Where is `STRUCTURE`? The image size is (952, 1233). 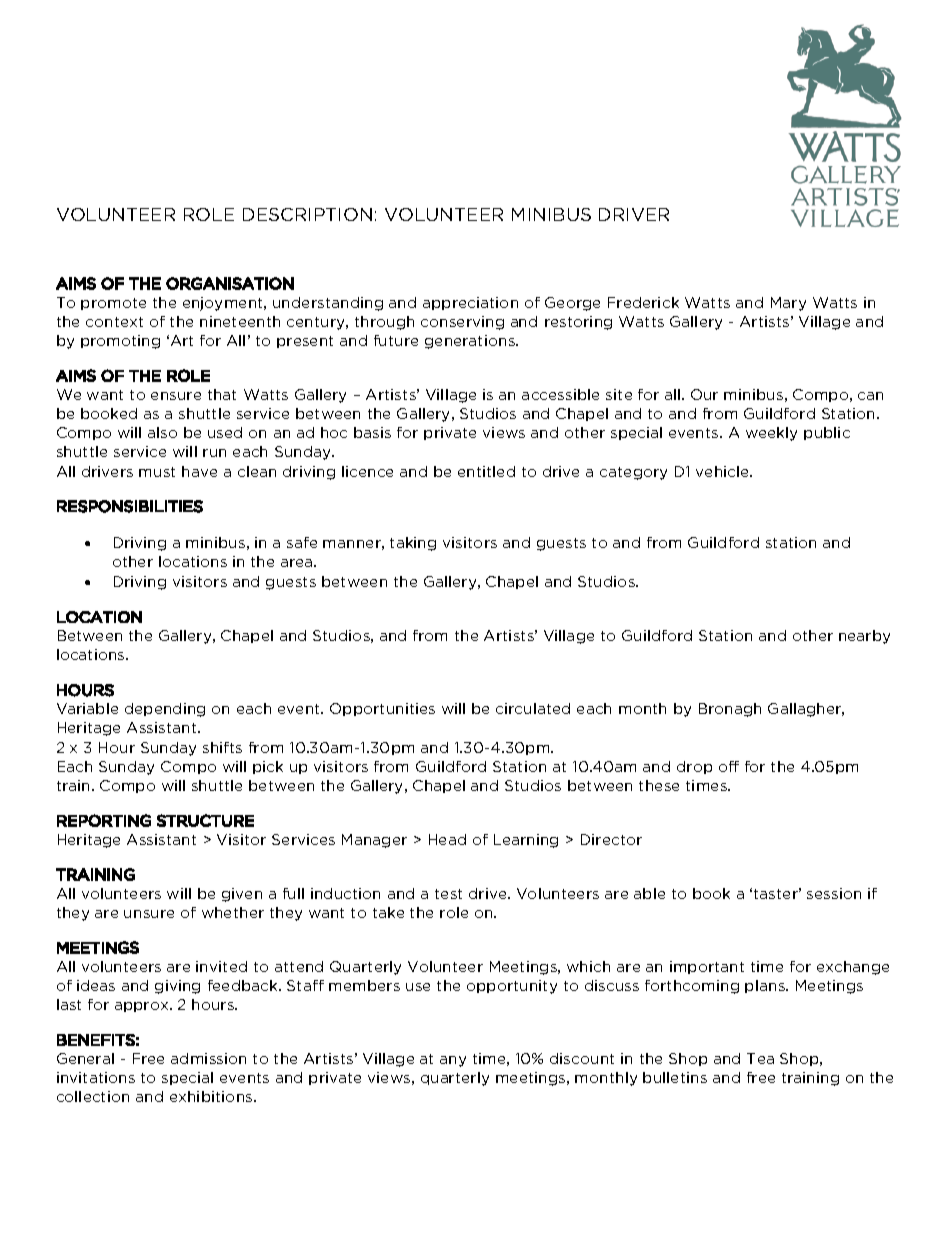 STRUCTURE is located at coordinates (205, 820).
